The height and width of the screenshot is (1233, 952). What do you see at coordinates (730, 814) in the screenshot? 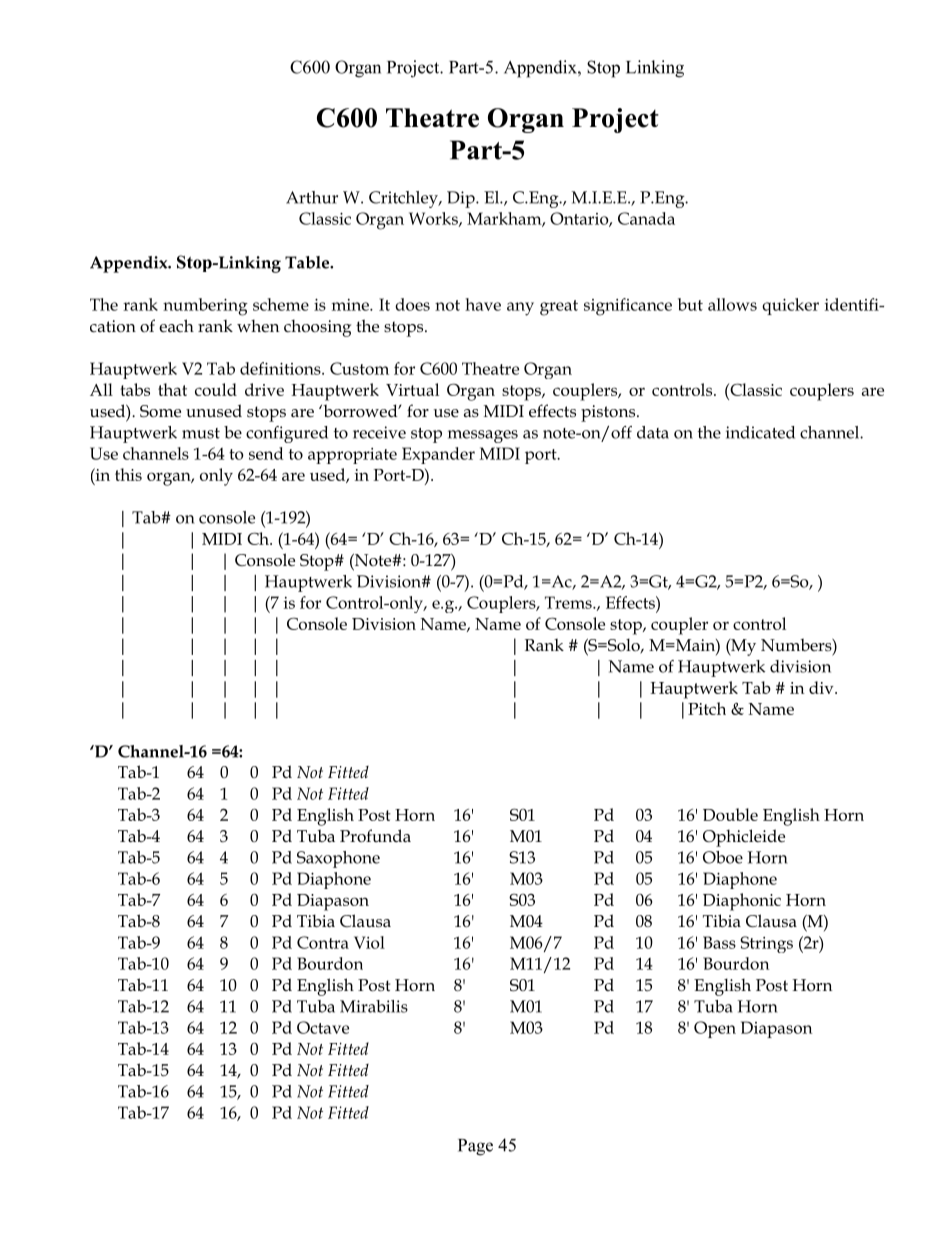
I see `Double` at bounding box center [730, 814].
